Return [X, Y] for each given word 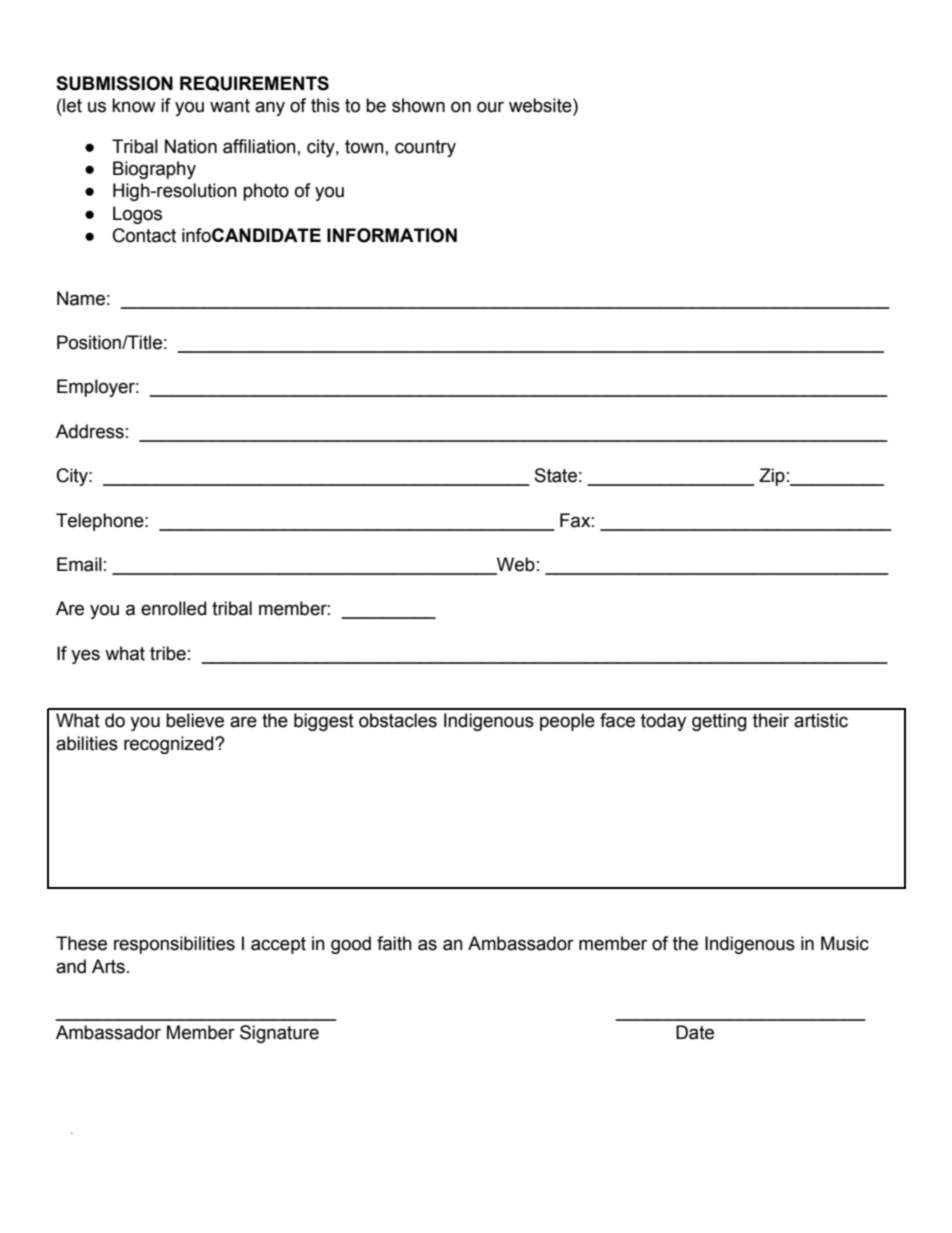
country [425, 148]
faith [394, 943]
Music [845, 943]
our [490, 107]
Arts [108, 966]
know [134, 105]
